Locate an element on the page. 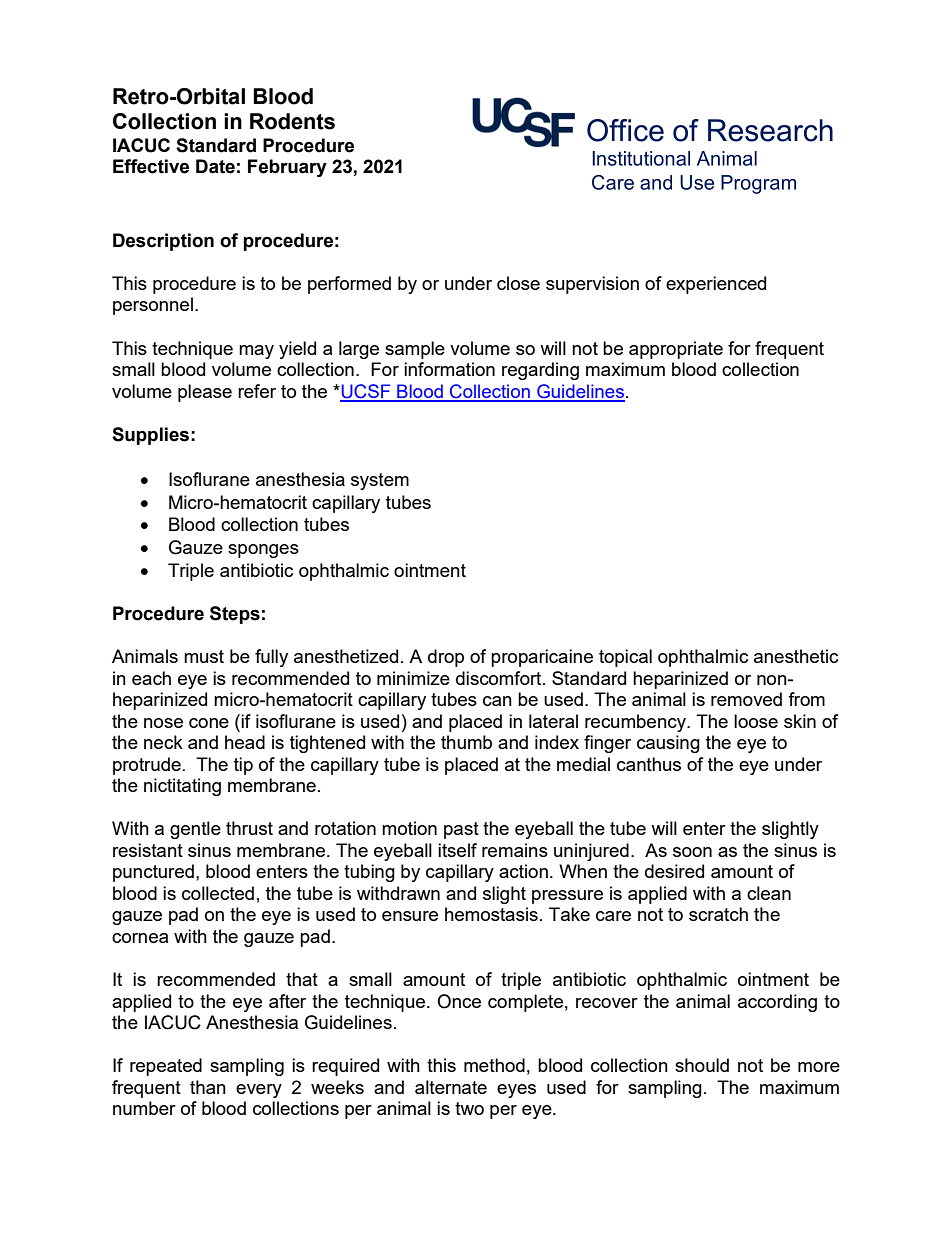 This image has width=952, height=1233. removed is located at coordinates (746, 699).
